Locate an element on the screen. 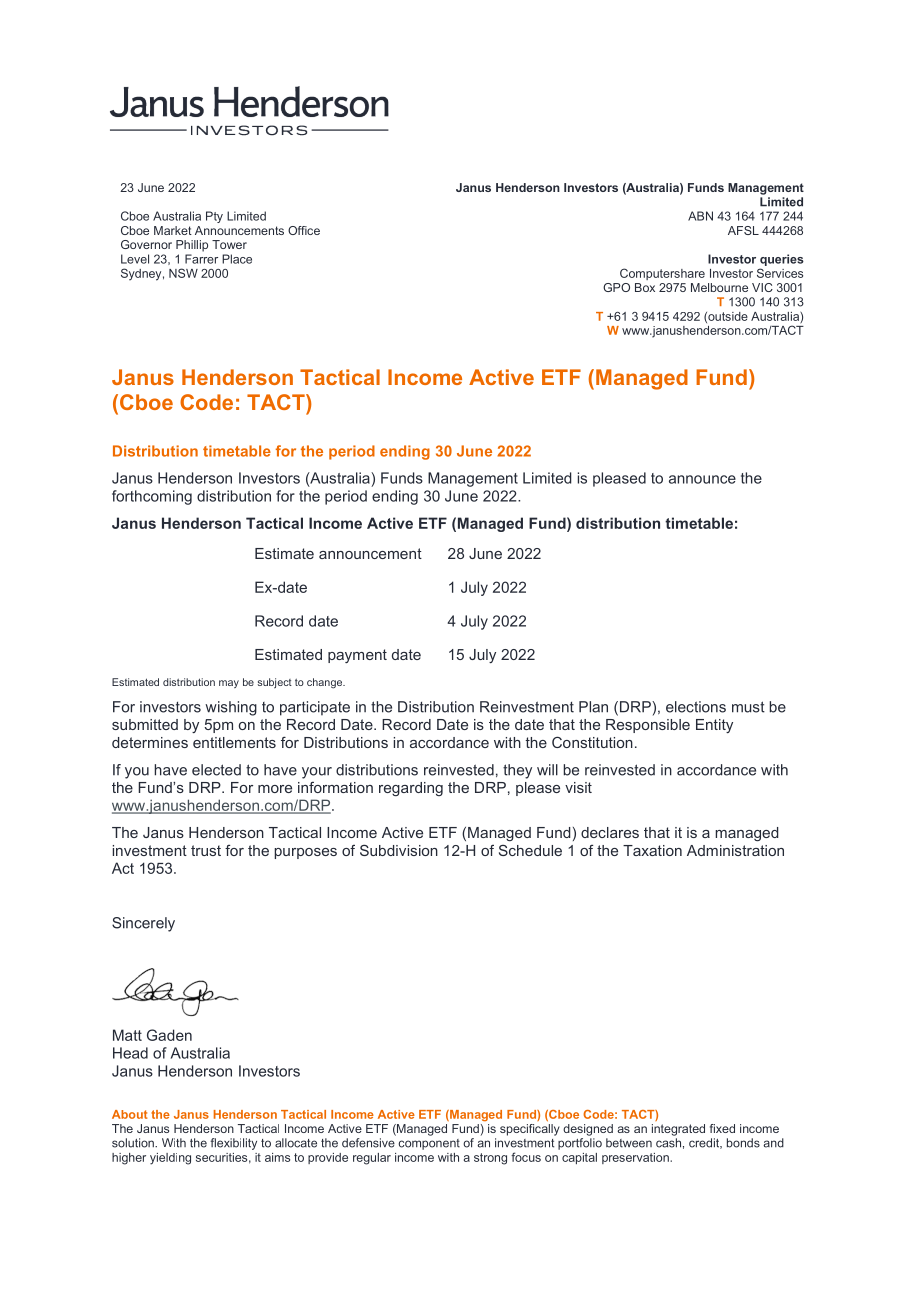  forthcoming is located at coordinates (152, 497).
